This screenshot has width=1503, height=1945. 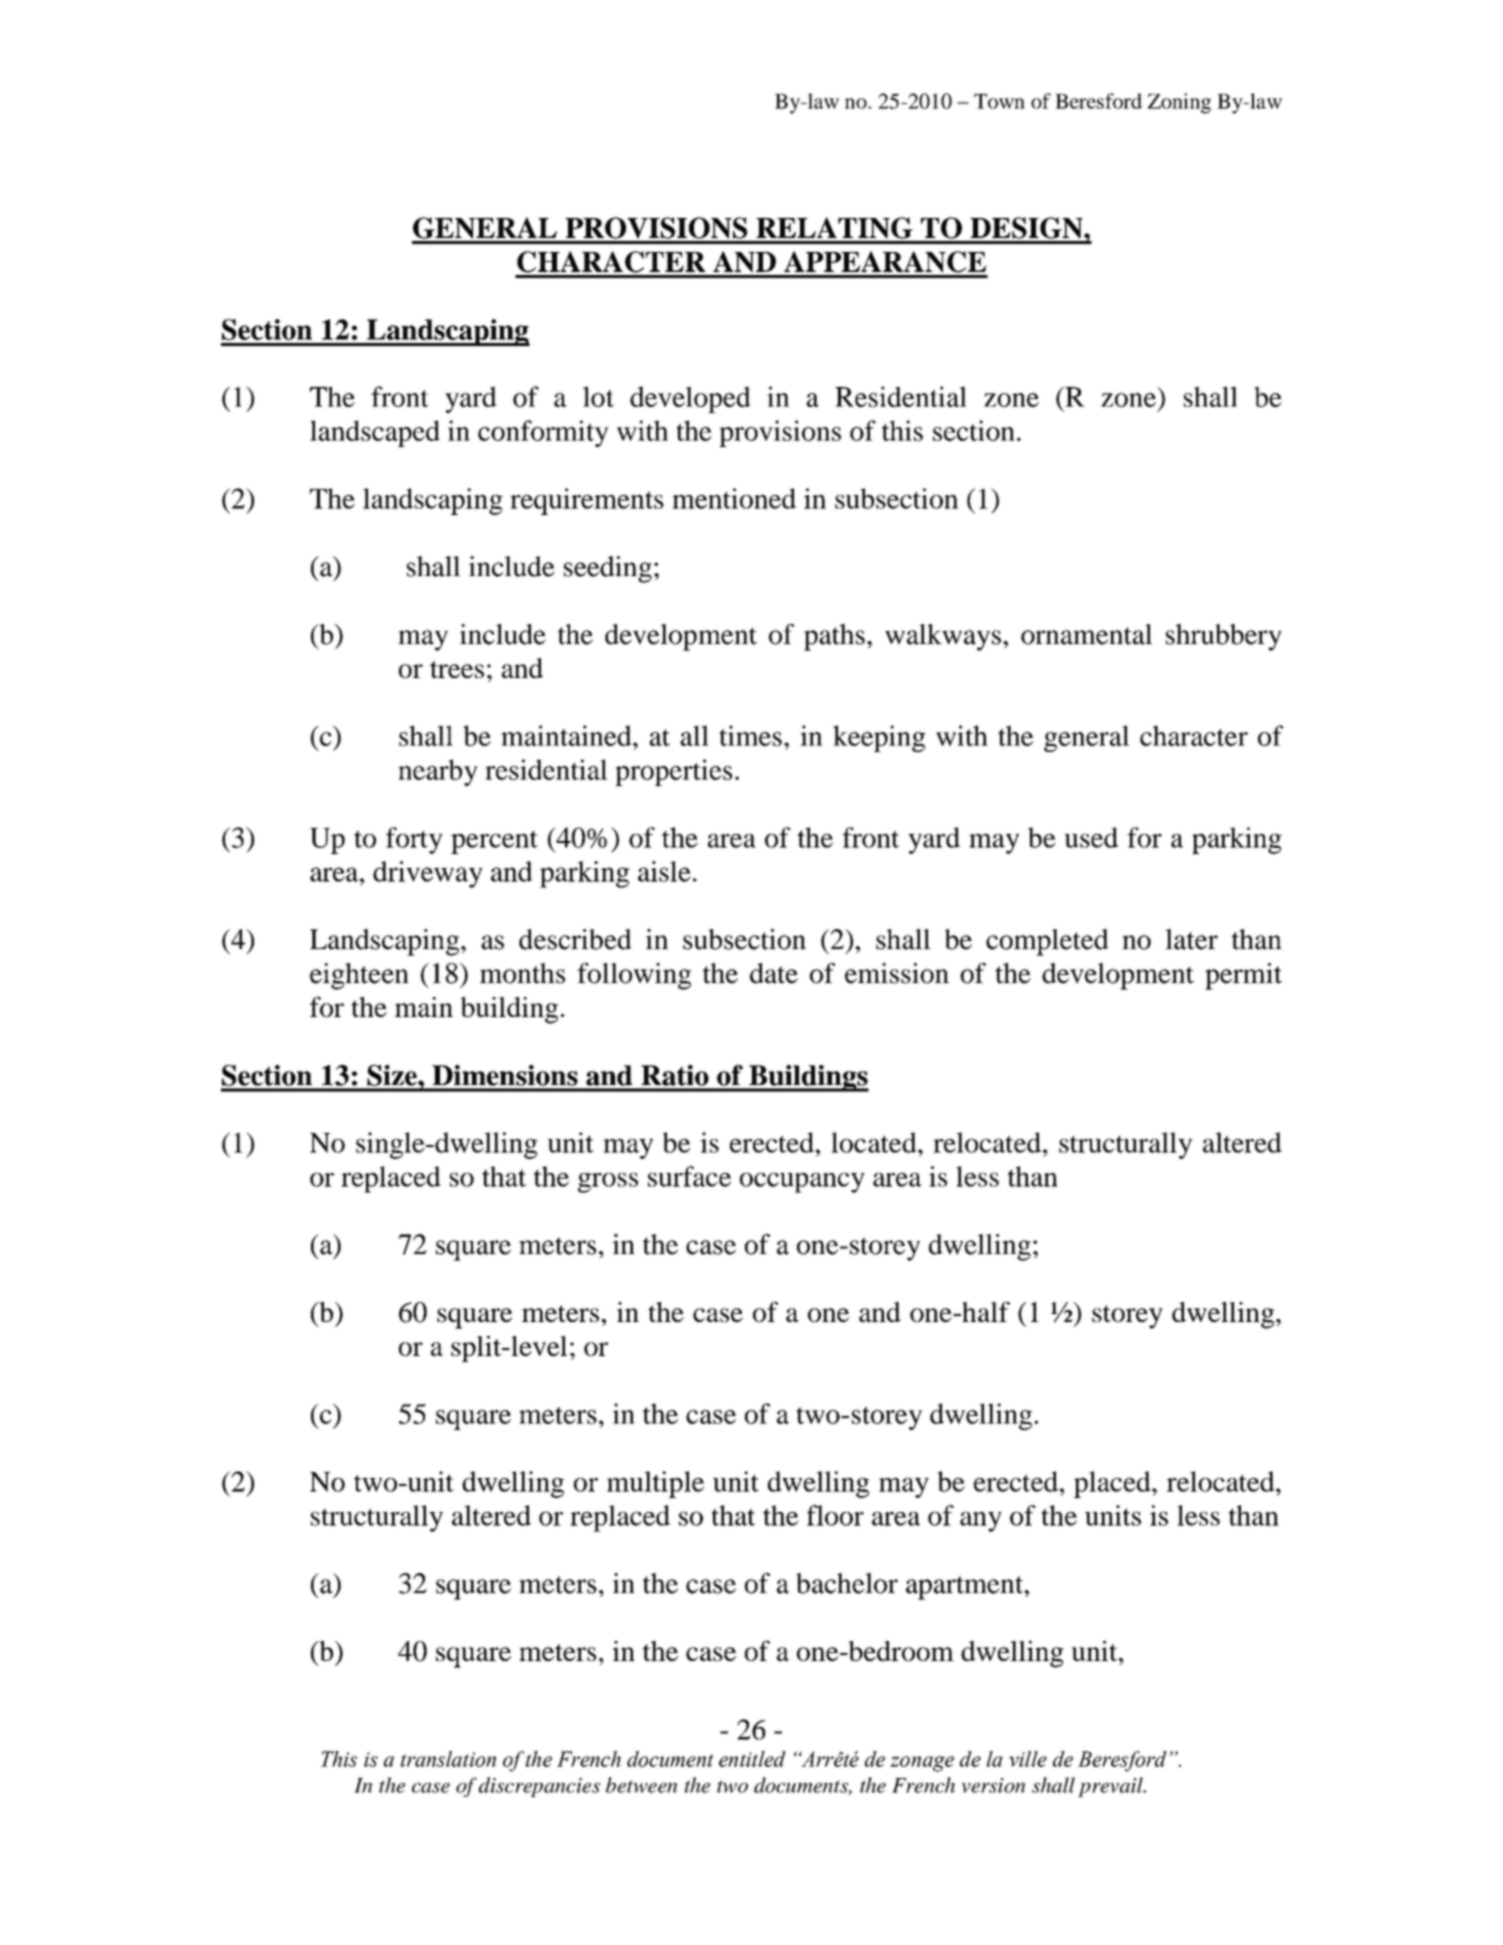 I want to click on translation, so click(x=448, y=1759).
